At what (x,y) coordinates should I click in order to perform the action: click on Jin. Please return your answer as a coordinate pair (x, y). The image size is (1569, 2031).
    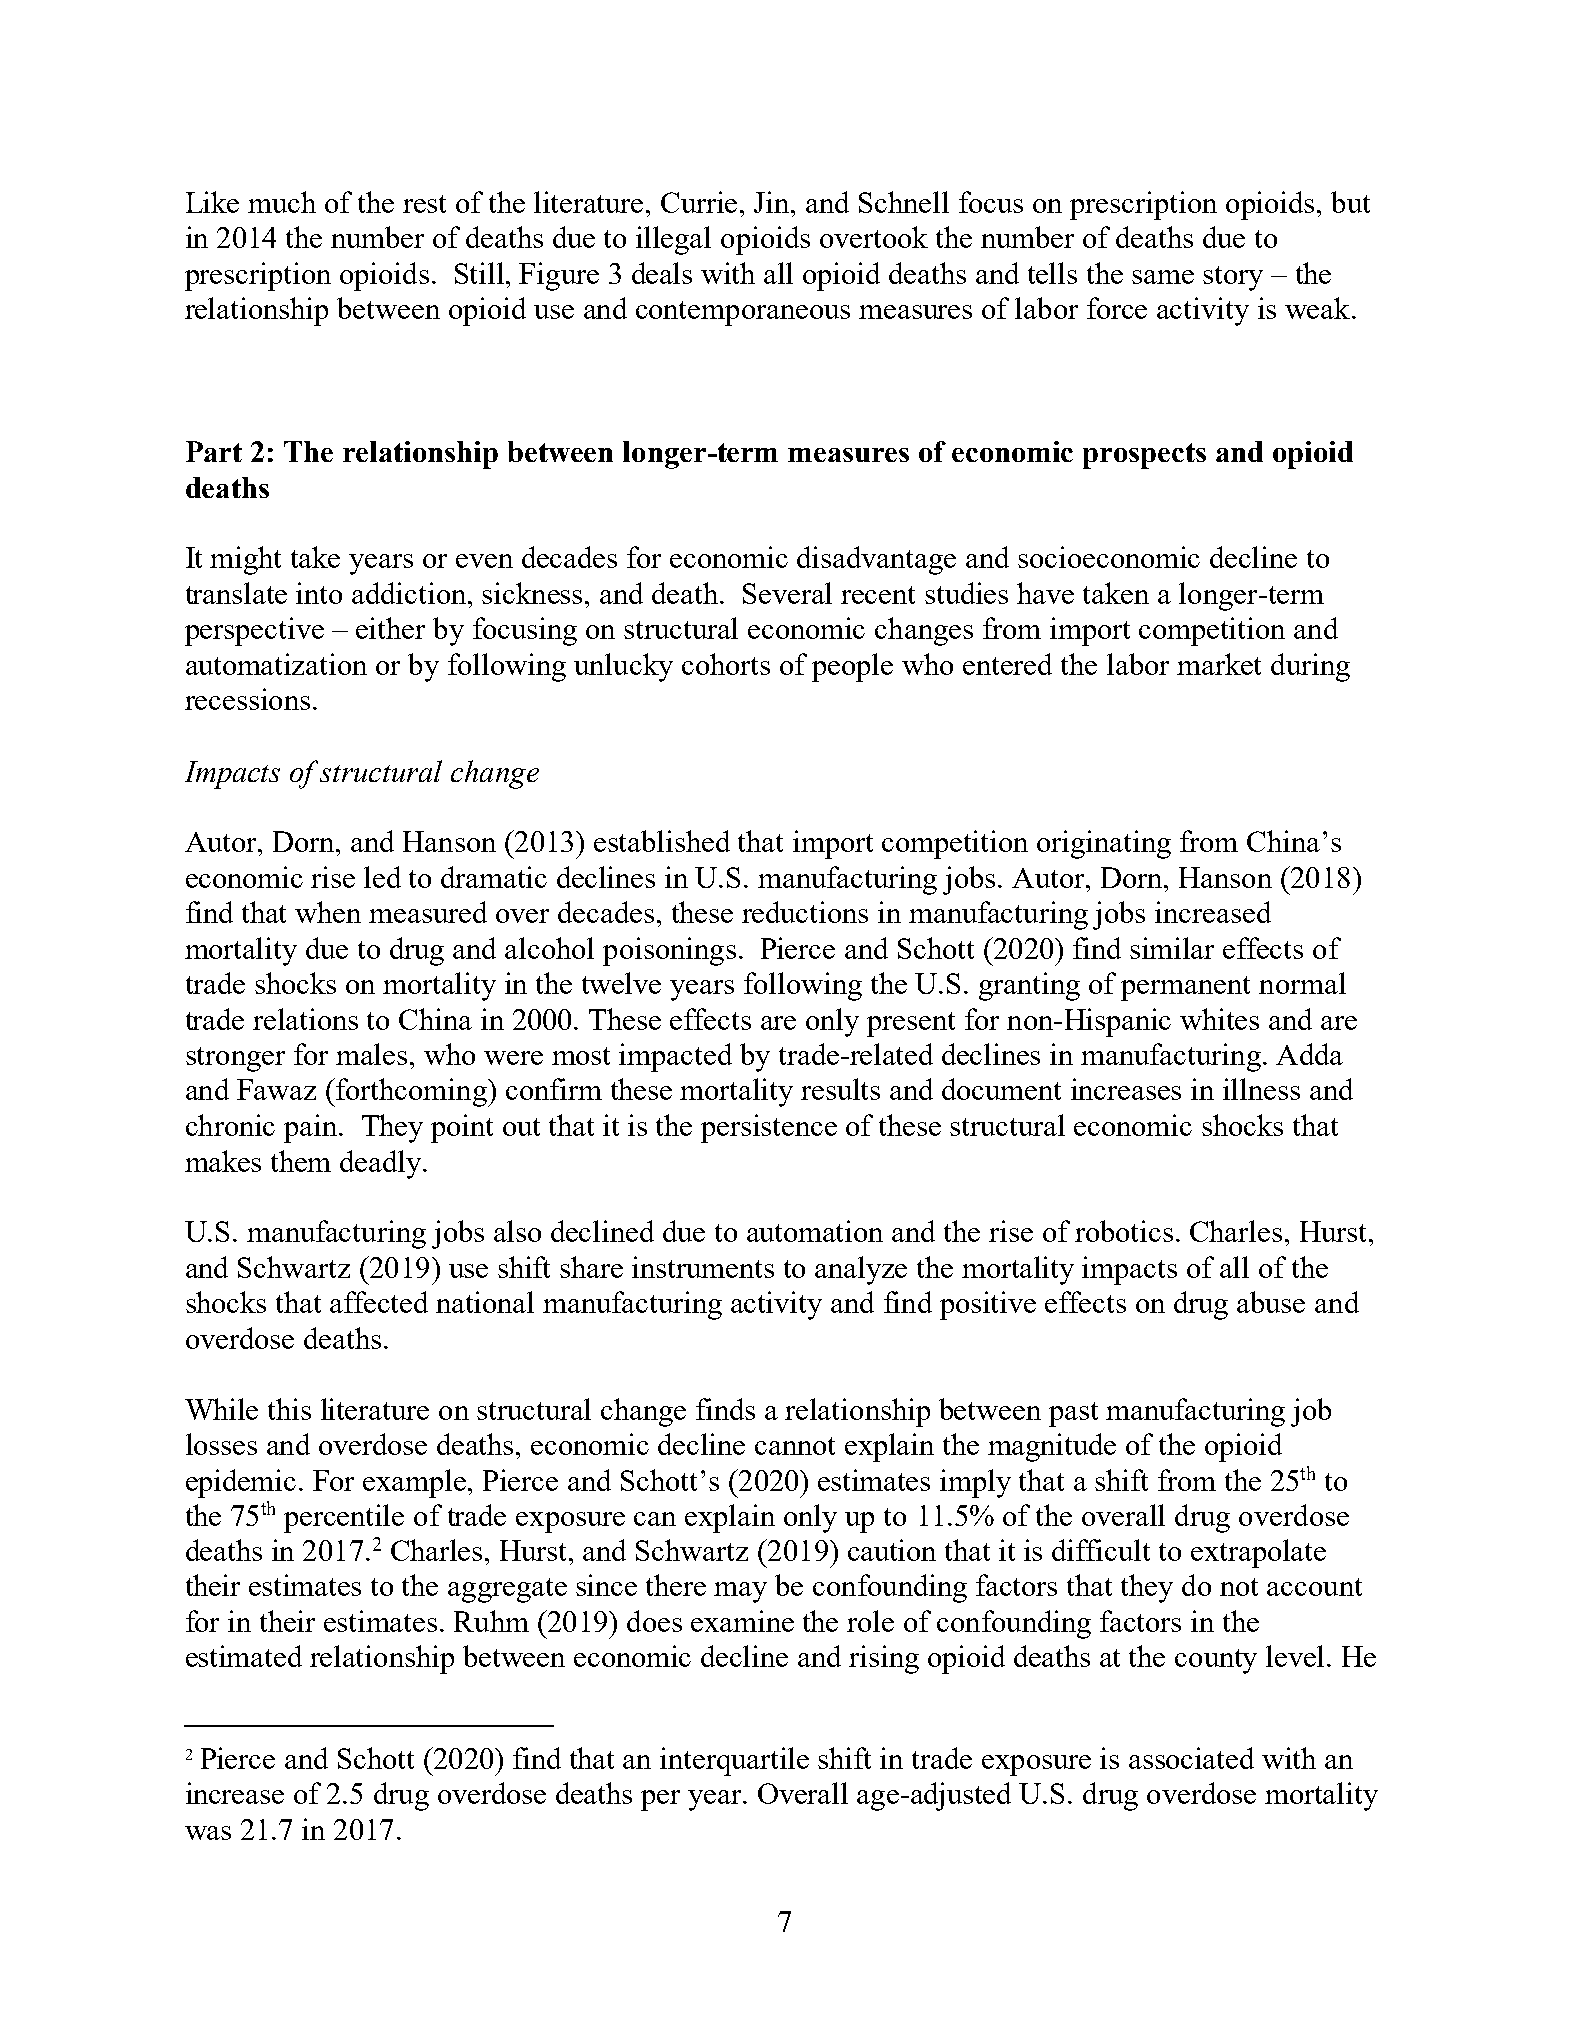
    Looking at the image, I should click on (773, 202).
